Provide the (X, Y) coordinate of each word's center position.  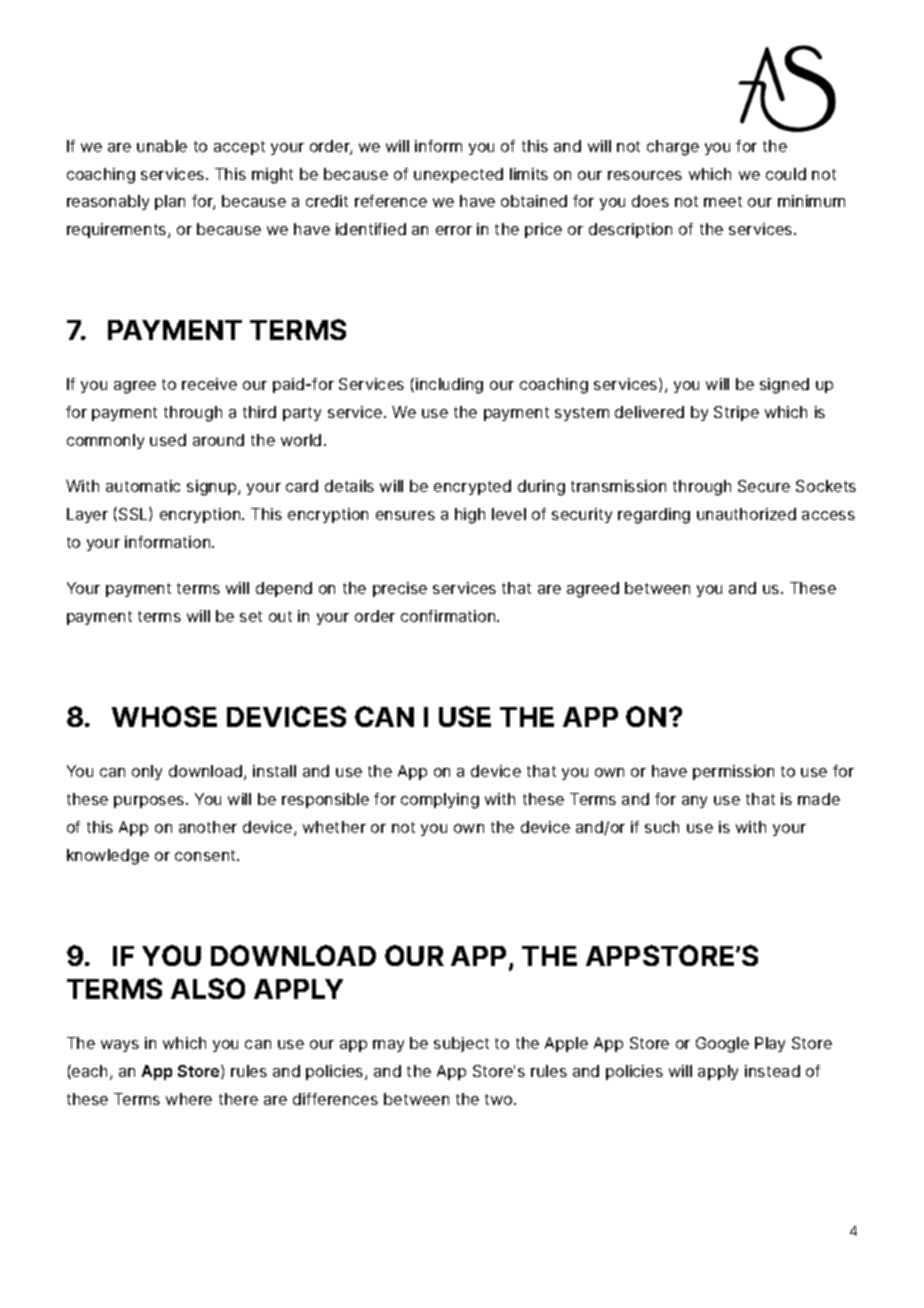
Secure (764, 486)
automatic (143, 486)
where (189, 1099)
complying (440, 801)
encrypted (472, 487)
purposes (150, 802)
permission (733, 772)
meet (723, 201)
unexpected (458, 175)
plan (170, 202)
